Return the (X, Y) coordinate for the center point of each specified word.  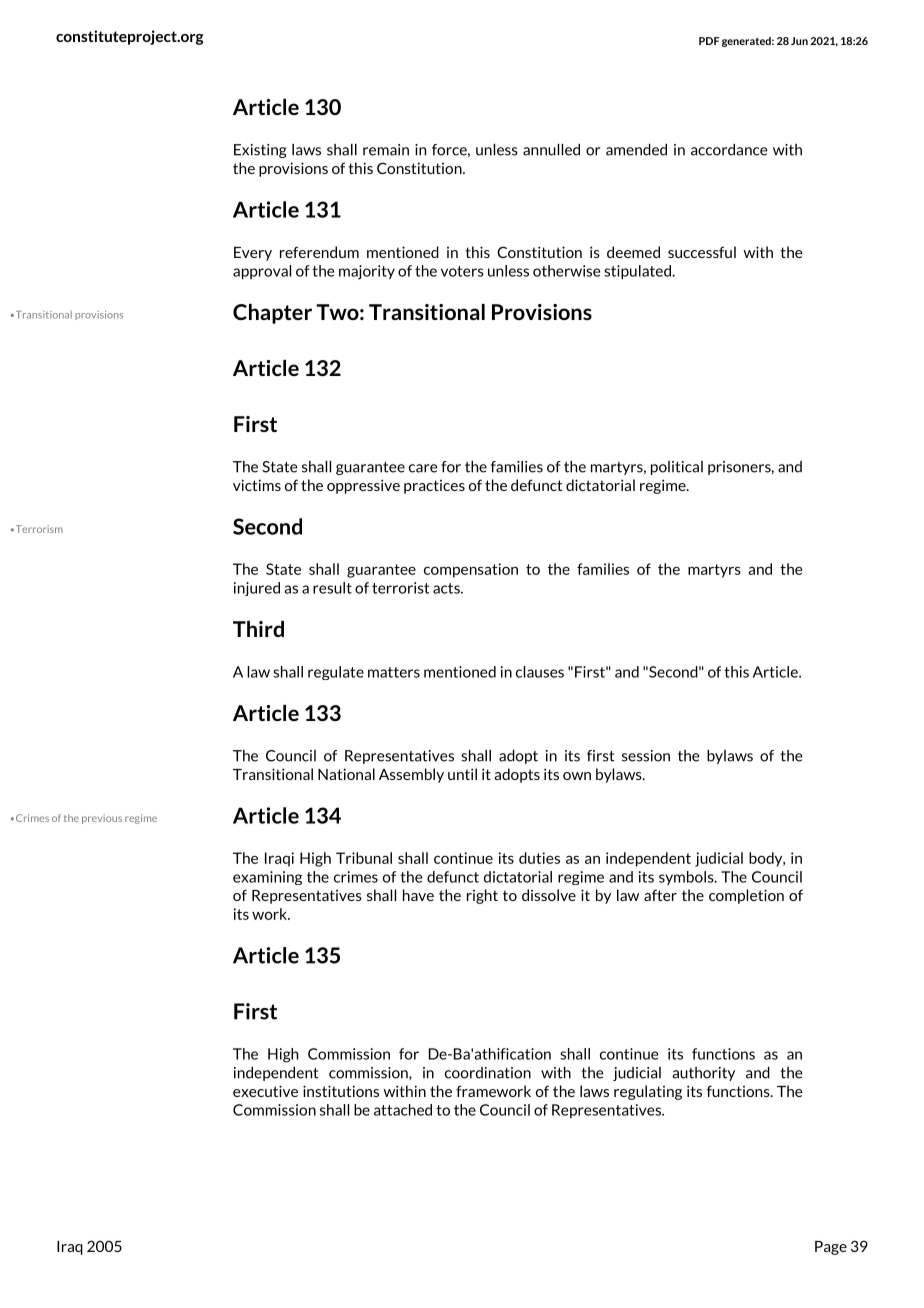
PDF (709, 41)
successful (702, 252)
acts (447, 588)
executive (265, 1091)
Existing (260, 151)
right (482, 896)
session (646, 756)
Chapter (272, 314)
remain (386, 150)
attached (403, 1110)
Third (258, 629)
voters (462, 271)
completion (746, 896)
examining (267, 878)
